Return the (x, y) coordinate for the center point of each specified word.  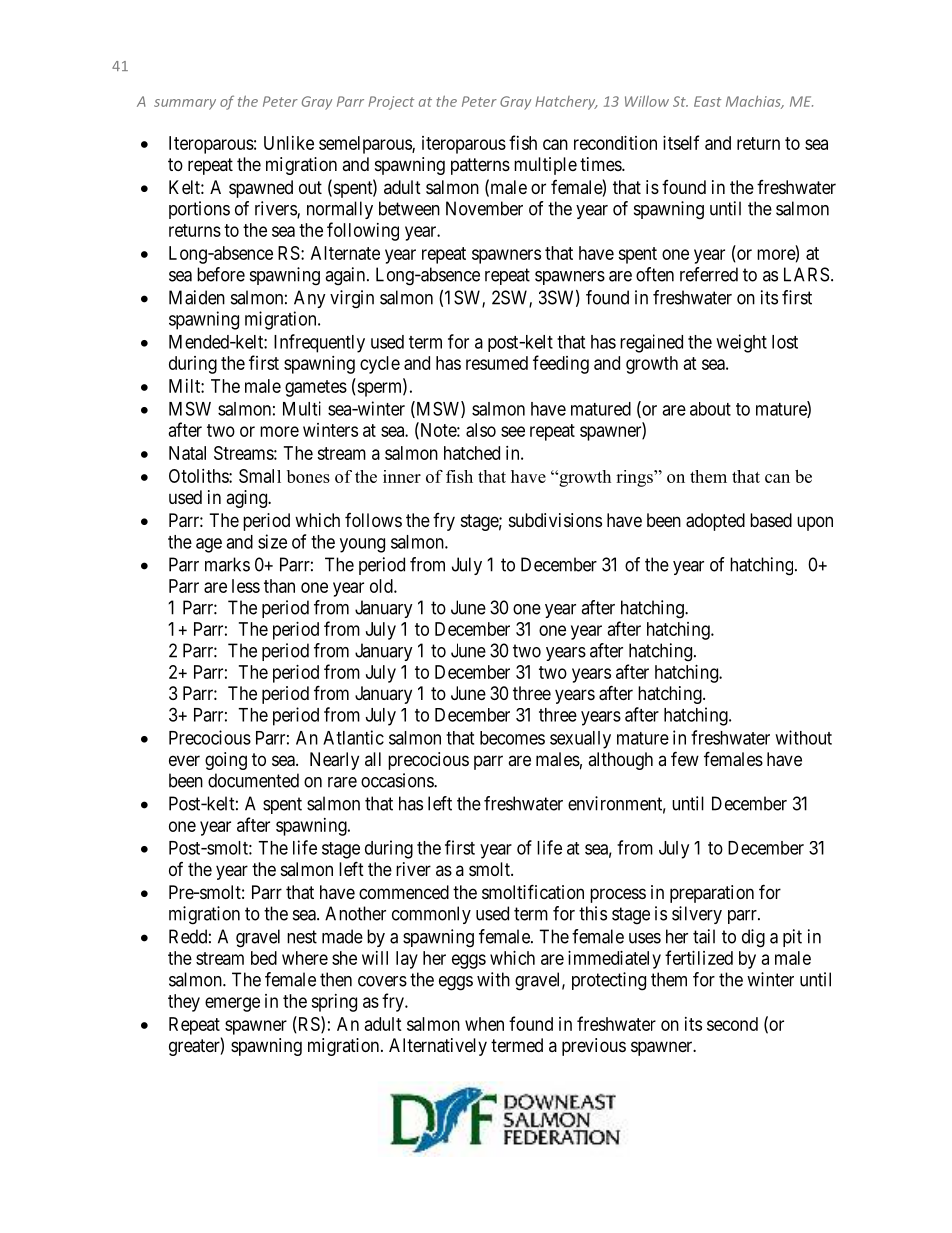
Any (310, 299)
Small (260, 476)
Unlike (289, 143)
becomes (512, 738)
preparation (712, 894)
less (246, 586)
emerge (232, 1004)
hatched (472, 453)
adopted (715, 522)
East (707, 101)
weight (741, 343)
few (685, 758)
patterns (480, 166)
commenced (404, 892)
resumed (497, 363)
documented (253, 780)
